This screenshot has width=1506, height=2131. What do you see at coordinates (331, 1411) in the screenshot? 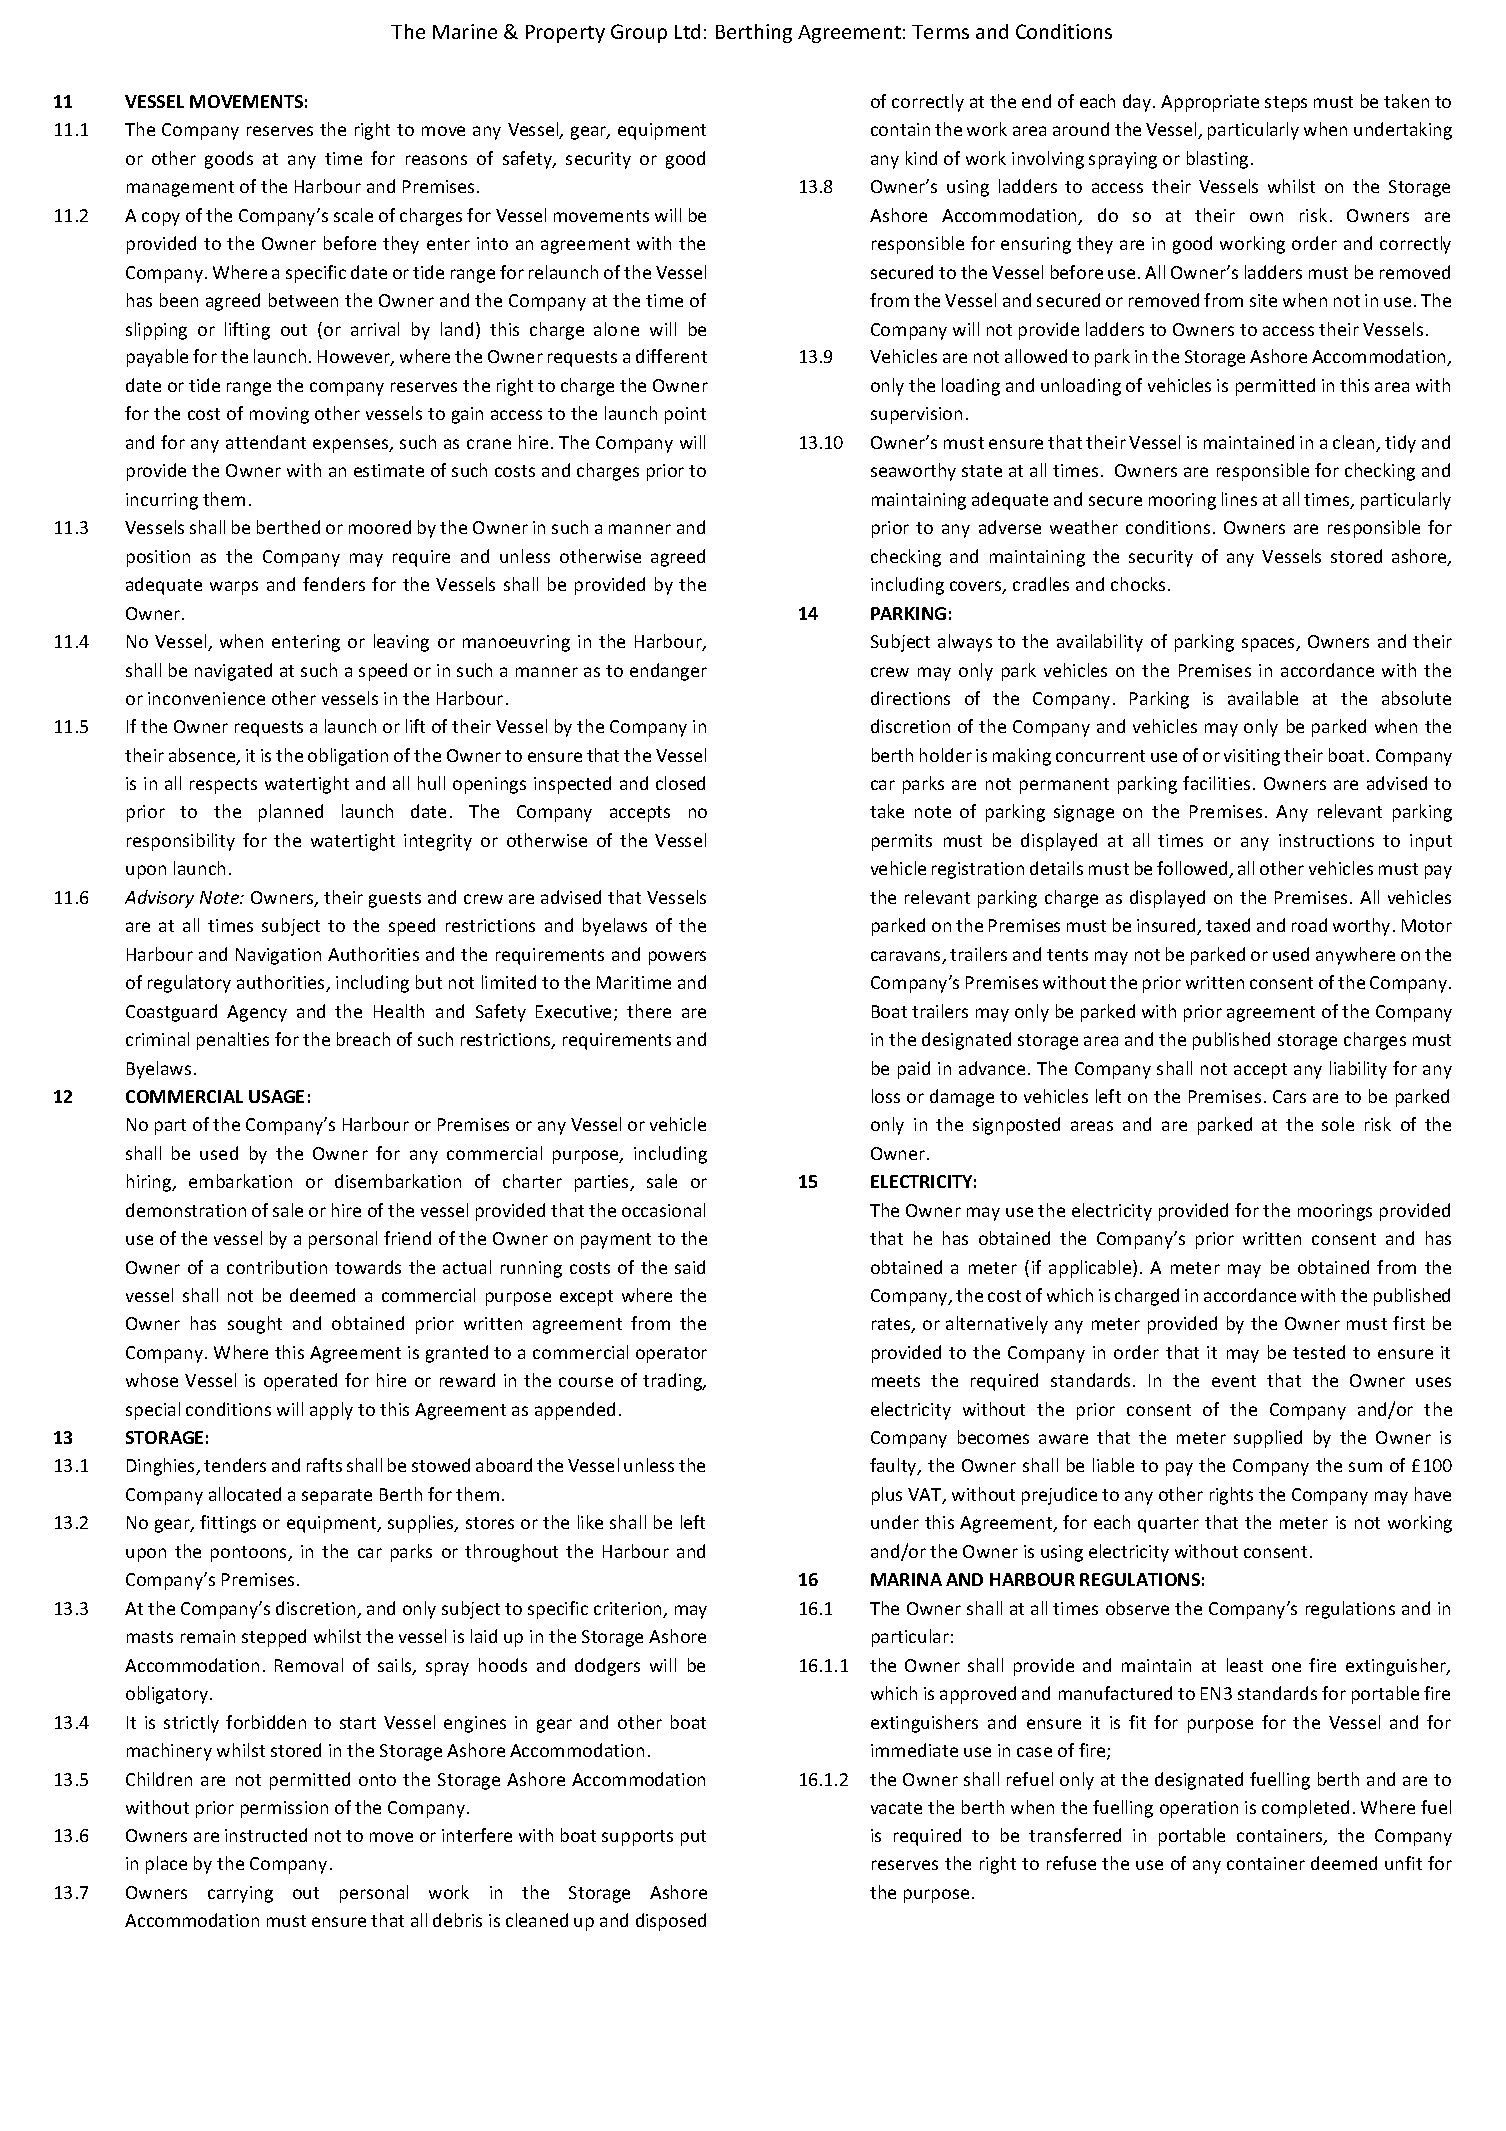
I see `apply` at bounding box center [331, 1411].
